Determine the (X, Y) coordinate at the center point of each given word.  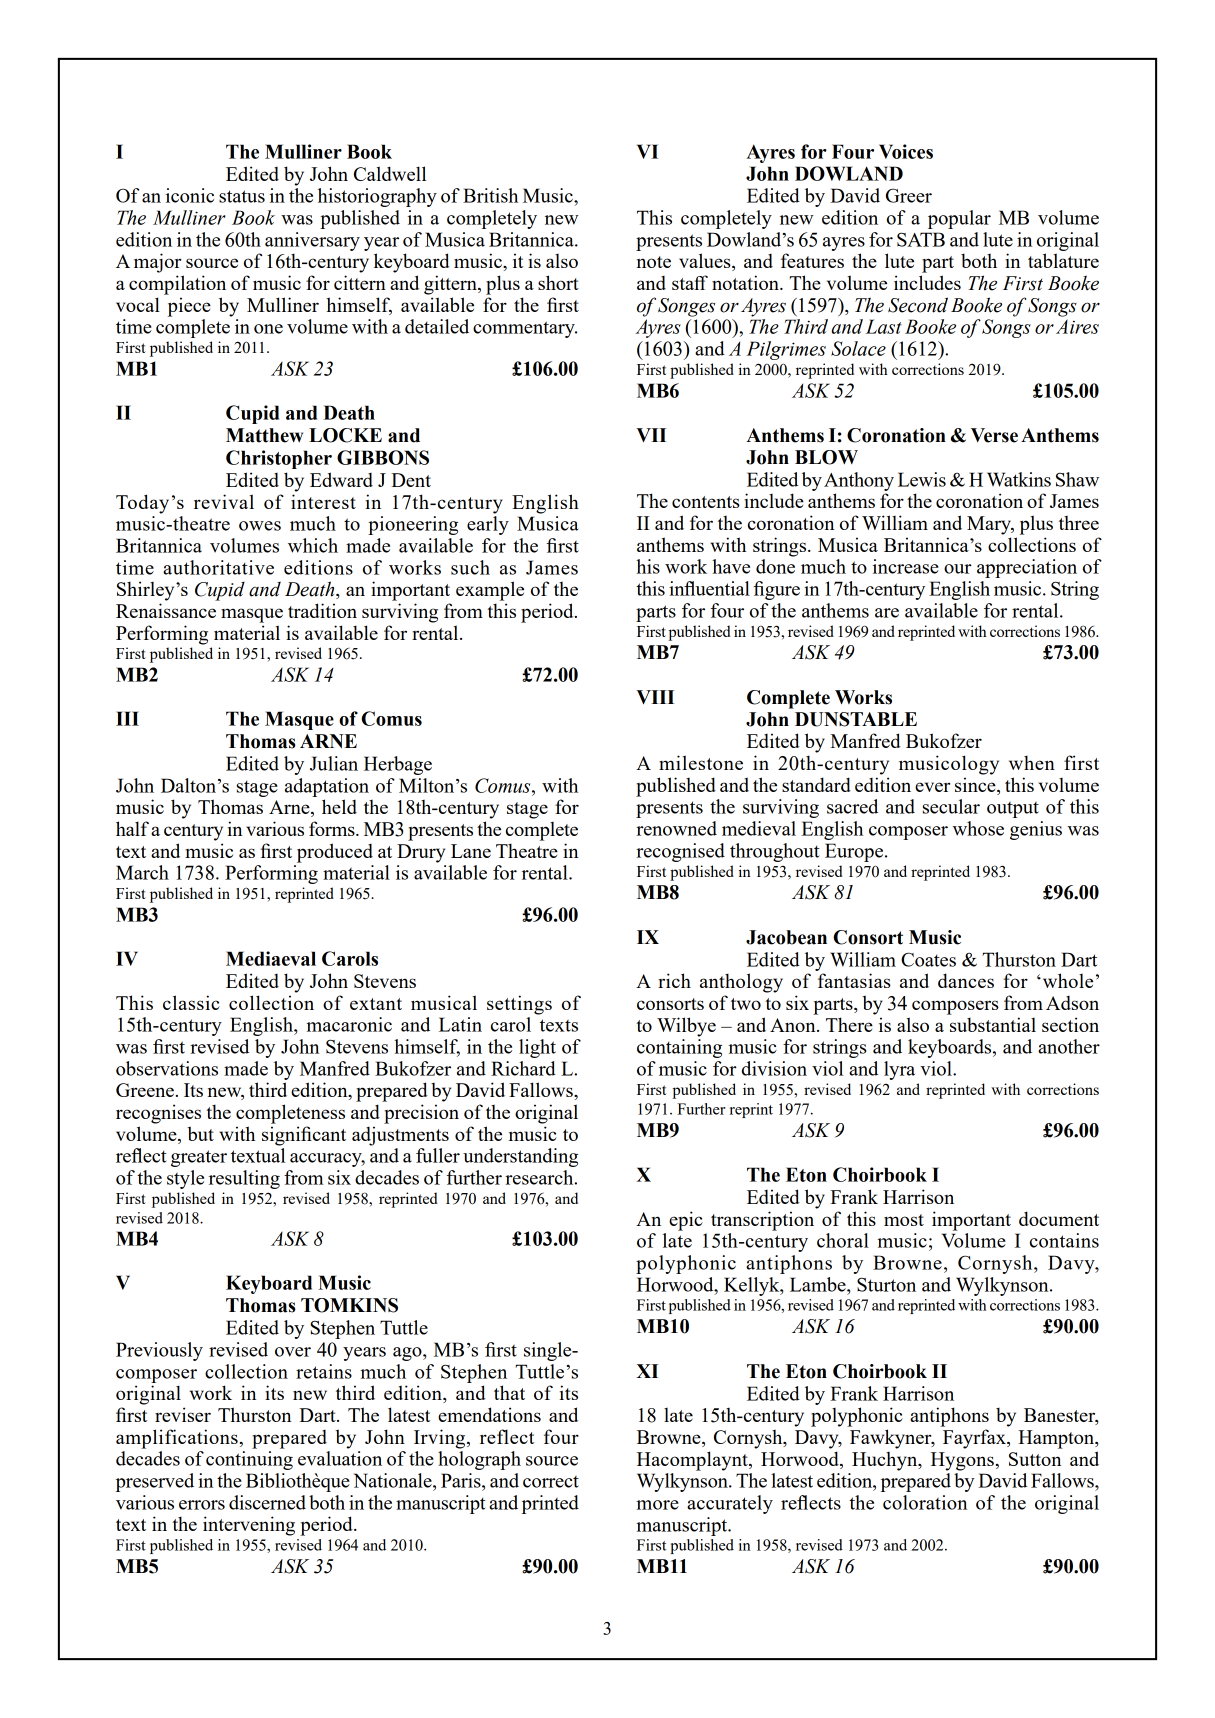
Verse (994, 435)
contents (706, 502)
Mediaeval (271, 958)
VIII (655, 697)
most (904, 1220)
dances (966, 980)
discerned (267, 1502)
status (242, 196)
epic (686, 1221)
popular (959, 219)
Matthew (264, 435)
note (654, 262)
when (1032, 762)
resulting (244, 1179)
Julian (334, 763)
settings (519, 1005)
